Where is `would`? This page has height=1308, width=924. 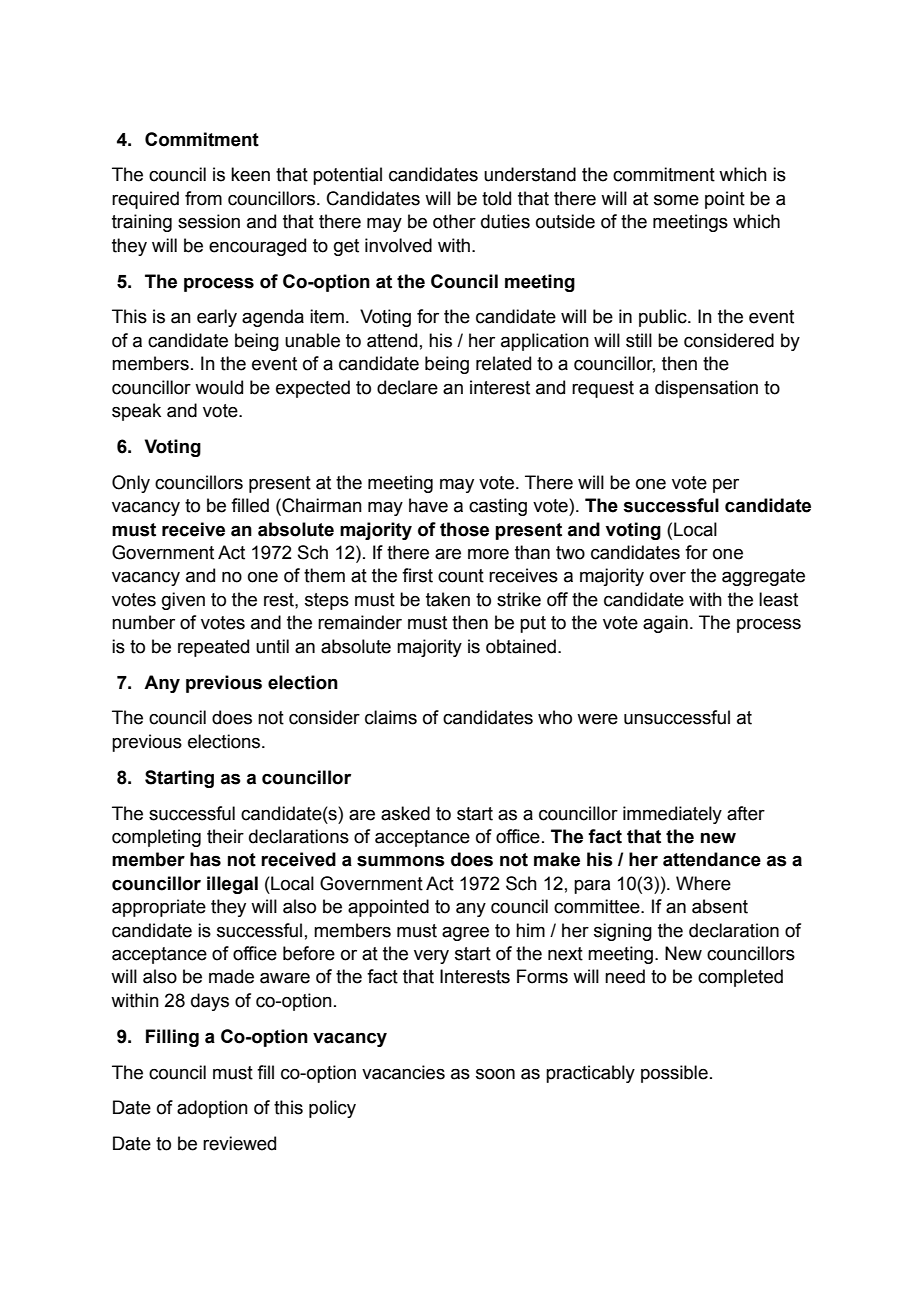 would is located at coordinates (219, 387).
